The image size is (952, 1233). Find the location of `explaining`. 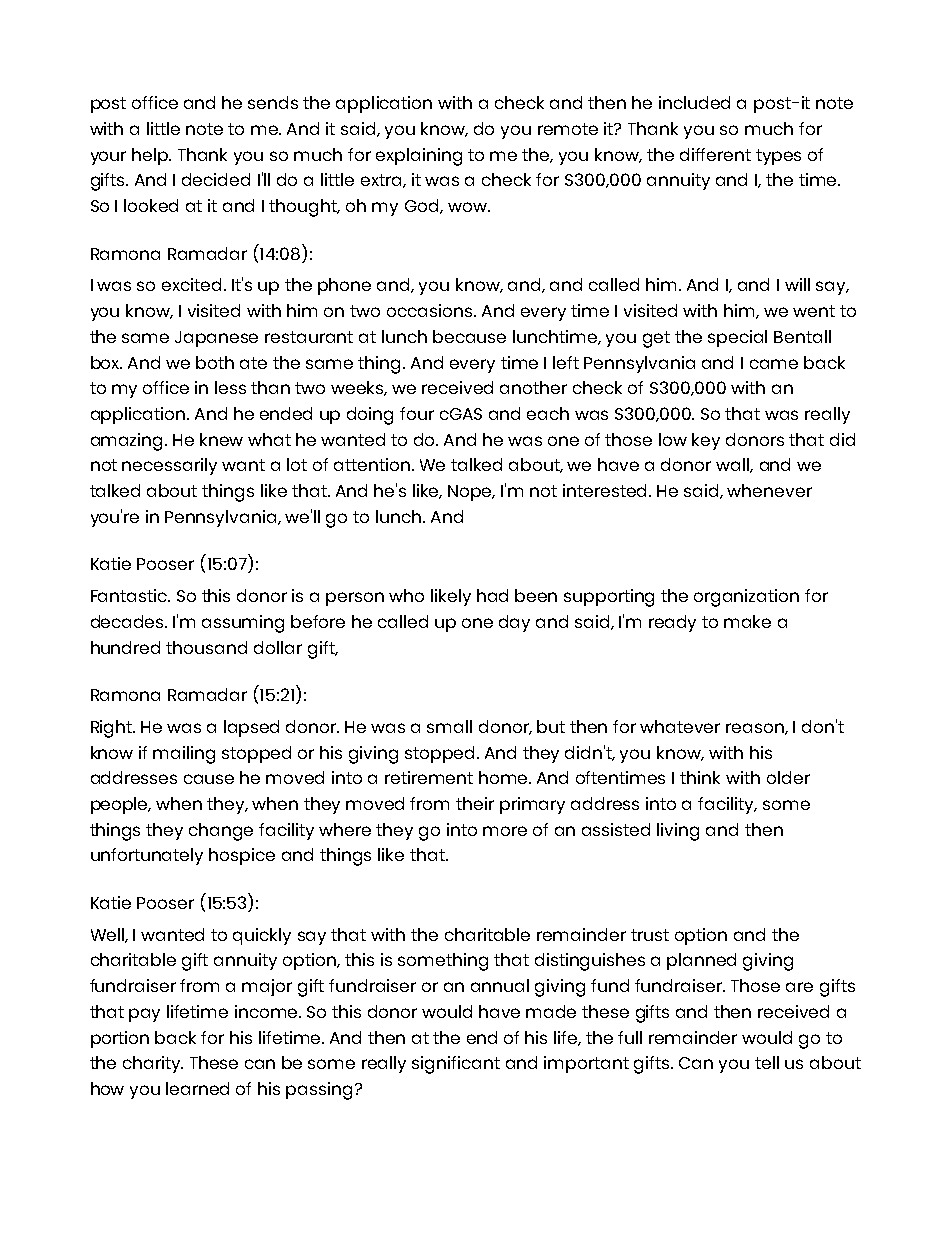

explaining is located at coordinates (419, 157).
